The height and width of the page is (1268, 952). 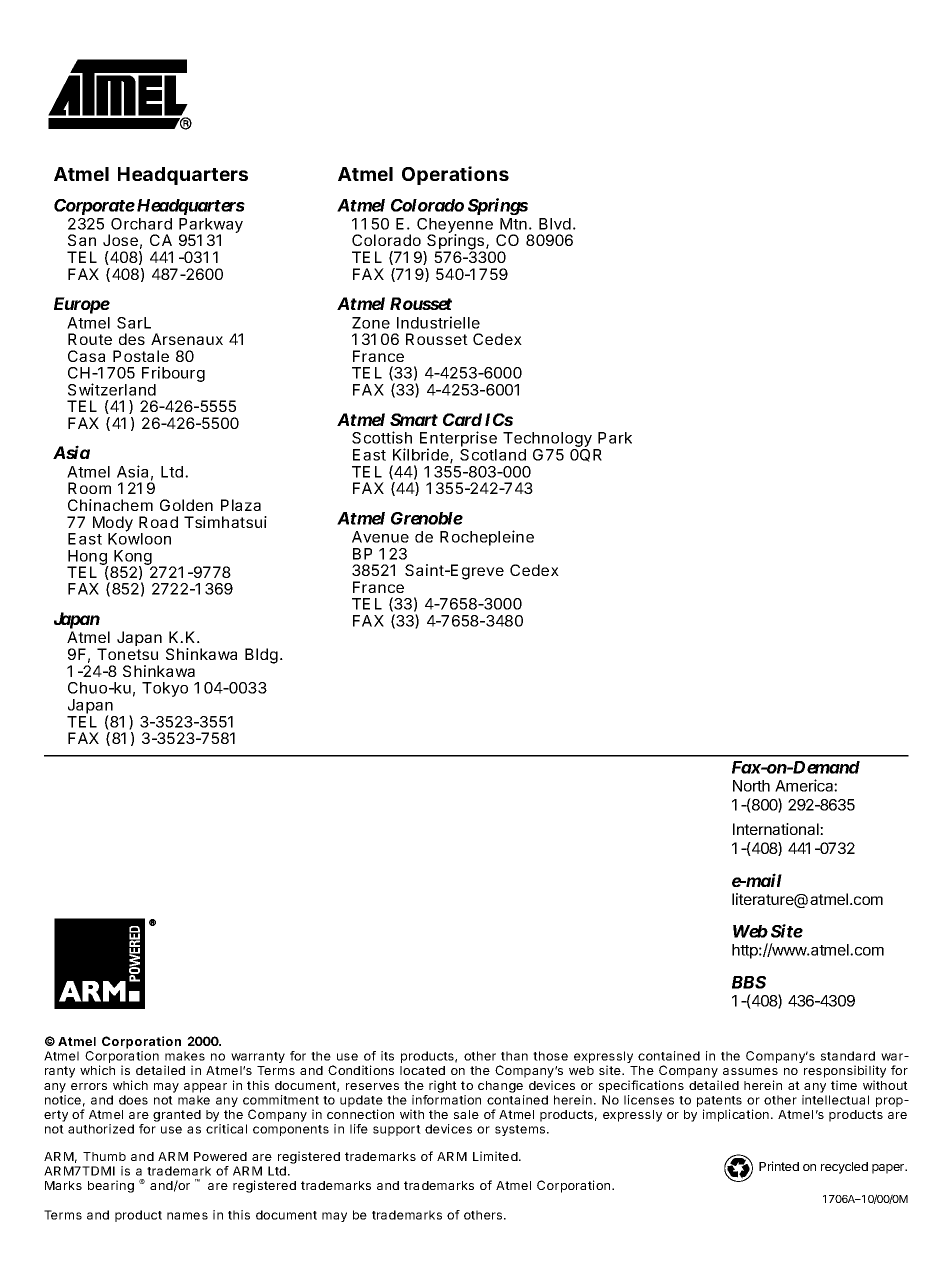 I want to click on Cheyenne, so click(x=455, y=227).
